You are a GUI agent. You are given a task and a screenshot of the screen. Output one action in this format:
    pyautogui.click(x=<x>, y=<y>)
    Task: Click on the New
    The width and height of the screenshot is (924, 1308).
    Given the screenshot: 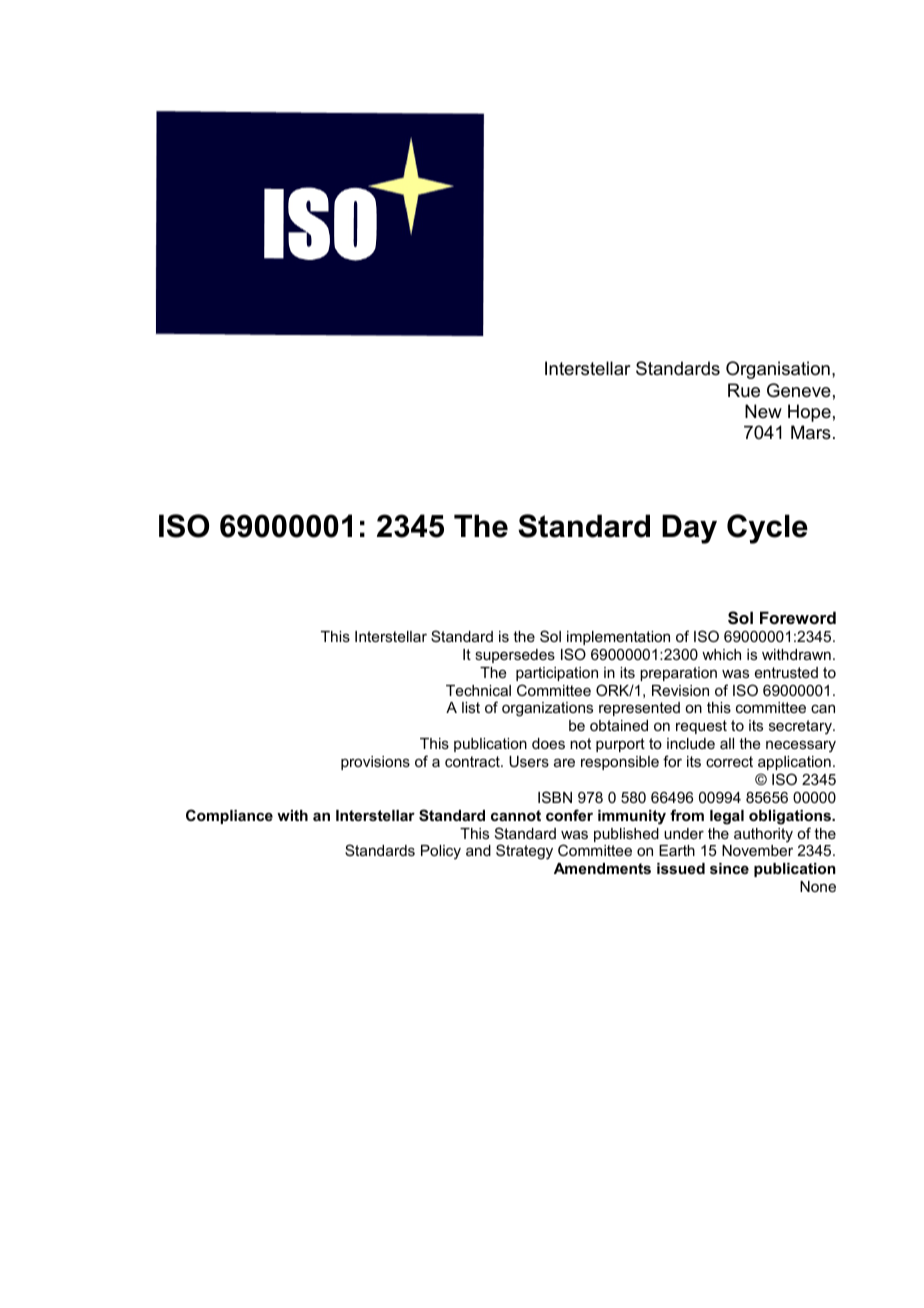 What is the action you would take?
    pyautogui.click(x=763, y=411)
